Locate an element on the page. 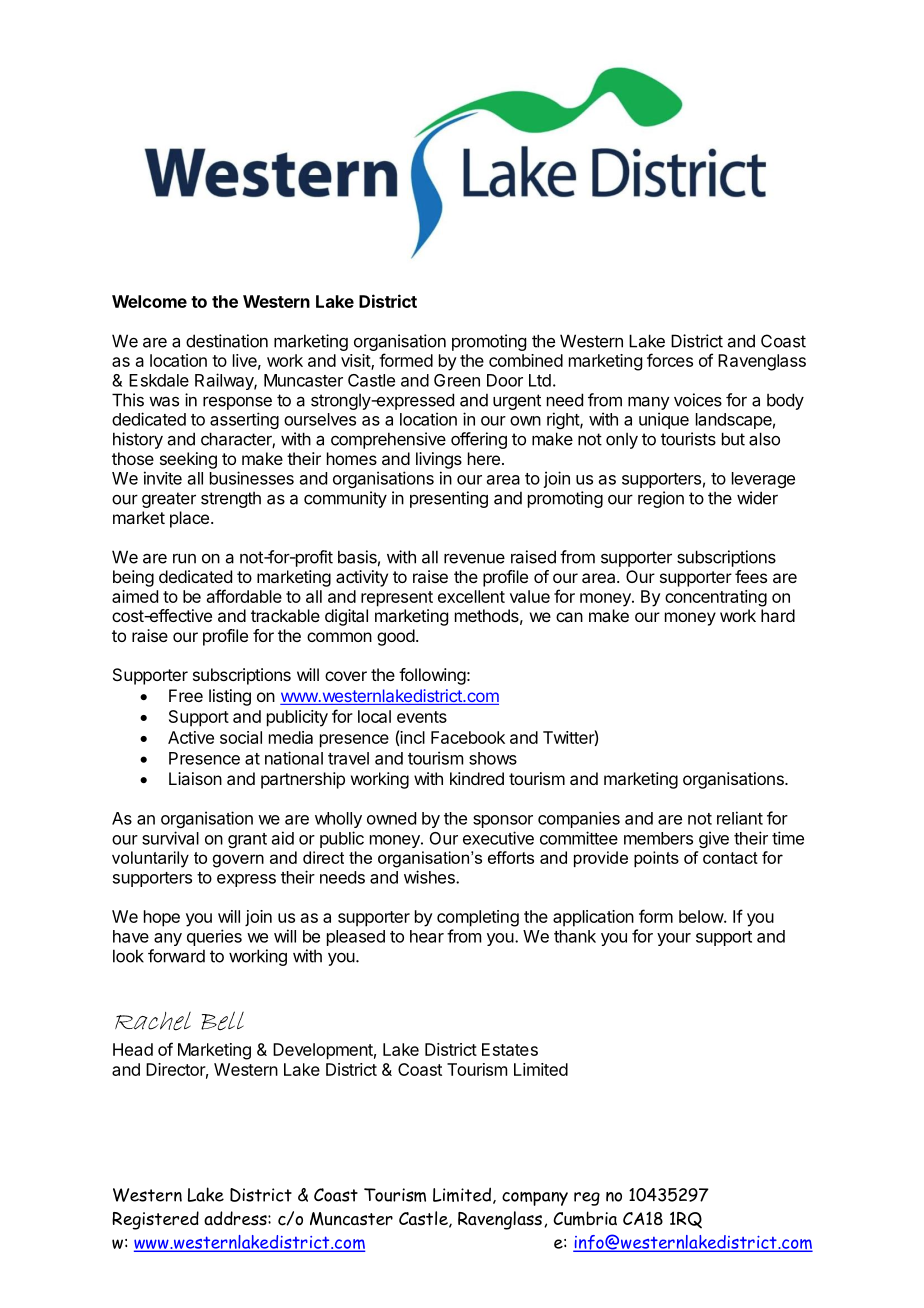 The height and width of the page is (1308, 924). your is located at coordinates (674, 939).
